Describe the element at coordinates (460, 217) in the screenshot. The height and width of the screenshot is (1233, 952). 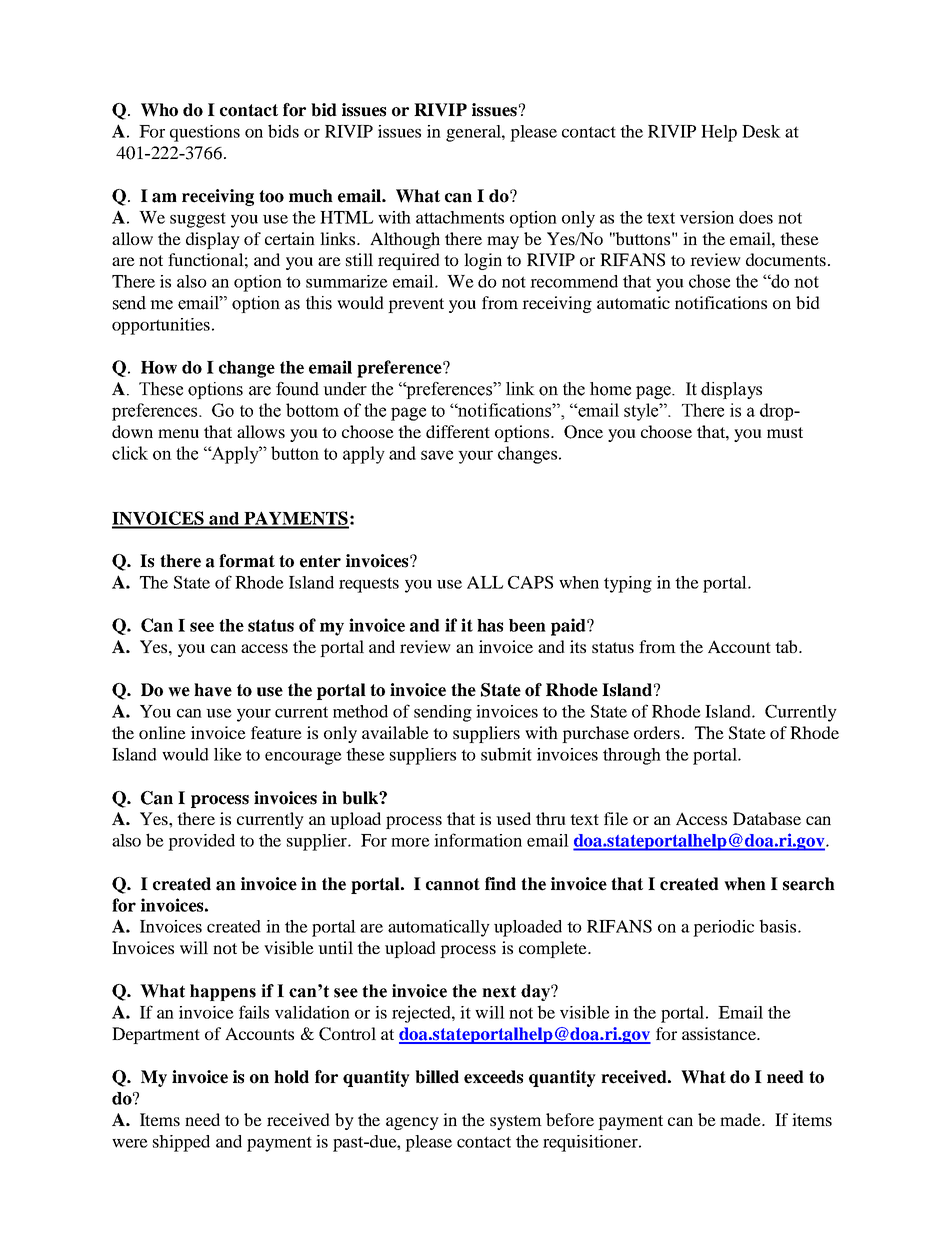
I see `attachments` at that location.
